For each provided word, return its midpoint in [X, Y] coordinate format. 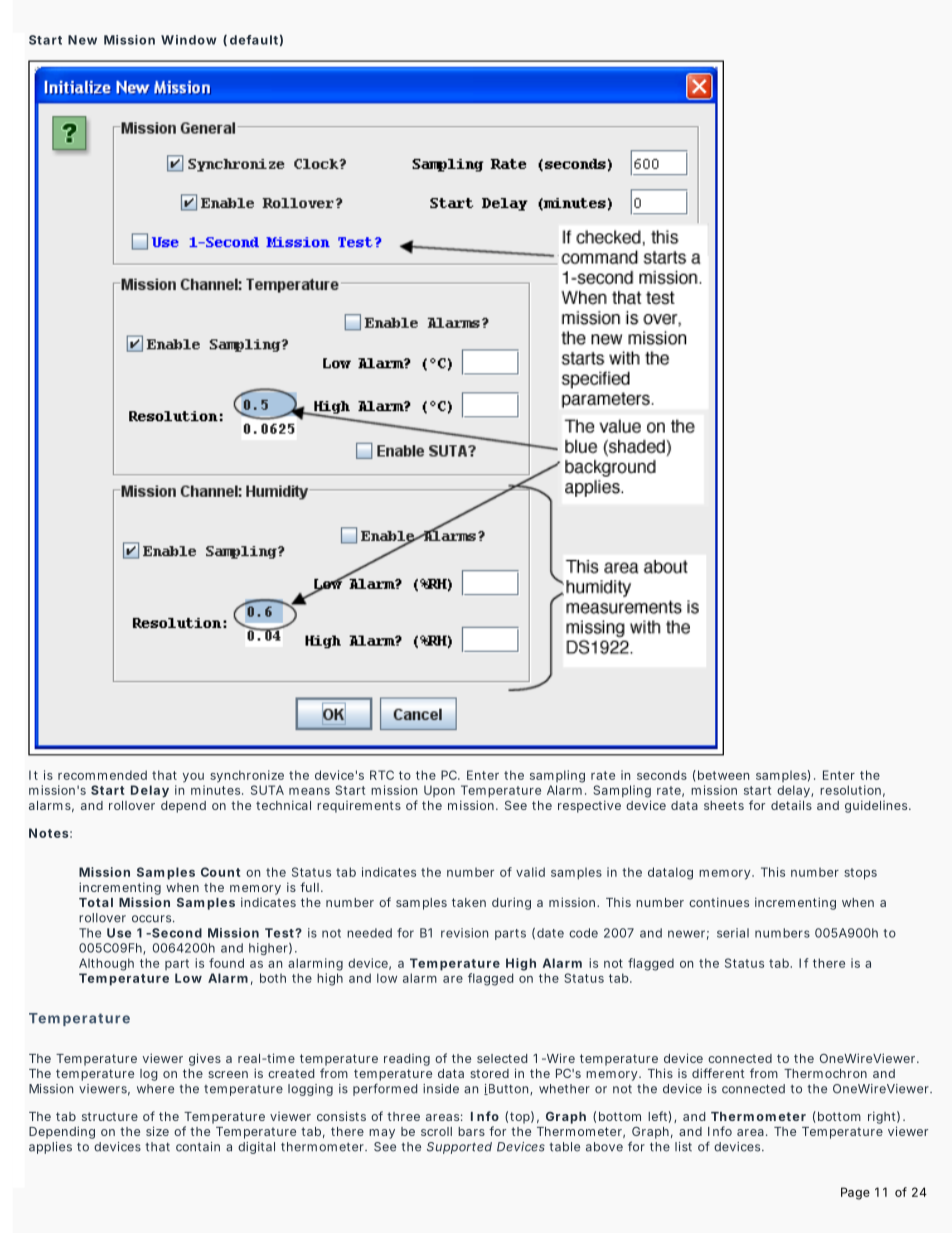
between [723, 775]
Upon [439, 791]
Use [119, 933]
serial [733, 933]
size [157, 1131]
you [193, 778]
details [791, 805]
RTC [382, 775]
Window [189, 40]
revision [464, 933]
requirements [359, 807]
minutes [217, 790]
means [309, 791]
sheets [724, 805]
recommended [102, 775]
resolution [850, 790]
